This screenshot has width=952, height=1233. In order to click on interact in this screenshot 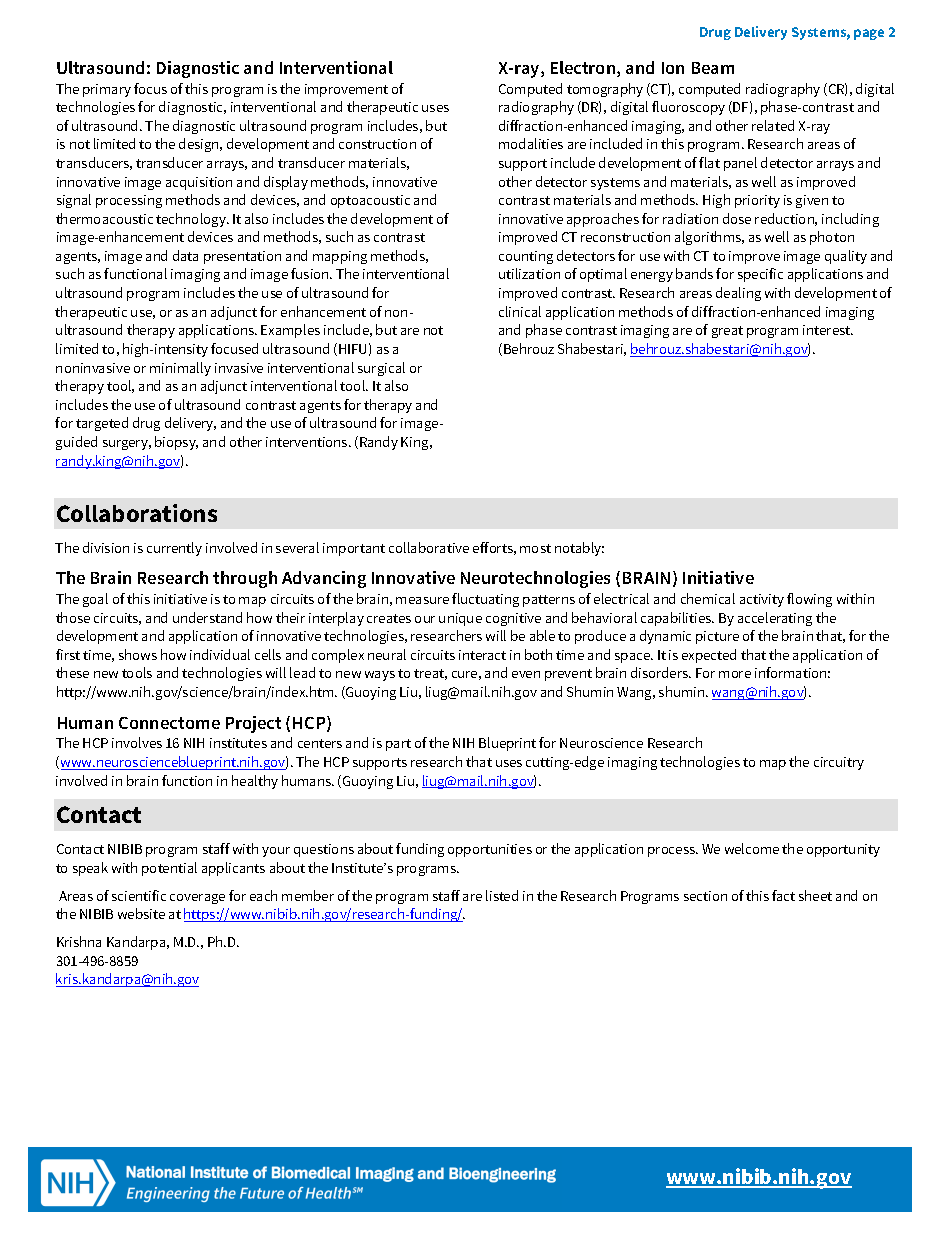, I will do `click(482, 655)`.
